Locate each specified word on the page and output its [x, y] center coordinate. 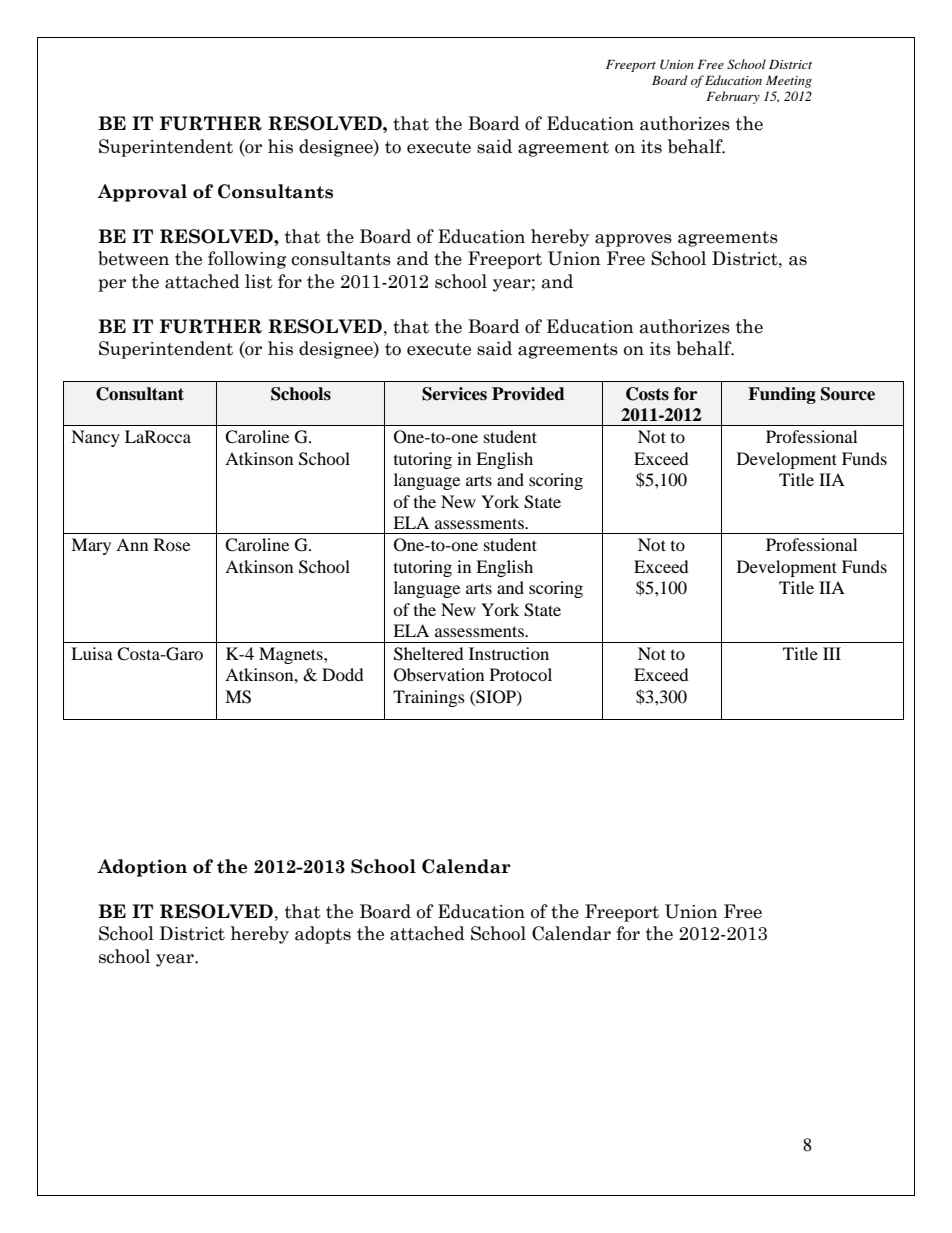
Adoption [142, 868]
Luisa [92, 653]
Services [454, 394]
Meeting [789, 82]
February [733, 97]
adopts [323, 935]
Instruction [509, 653]
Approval [142, 193]
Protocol [521, 674]
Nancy [95, 438]
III [832, 653]
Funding [782, 395]
